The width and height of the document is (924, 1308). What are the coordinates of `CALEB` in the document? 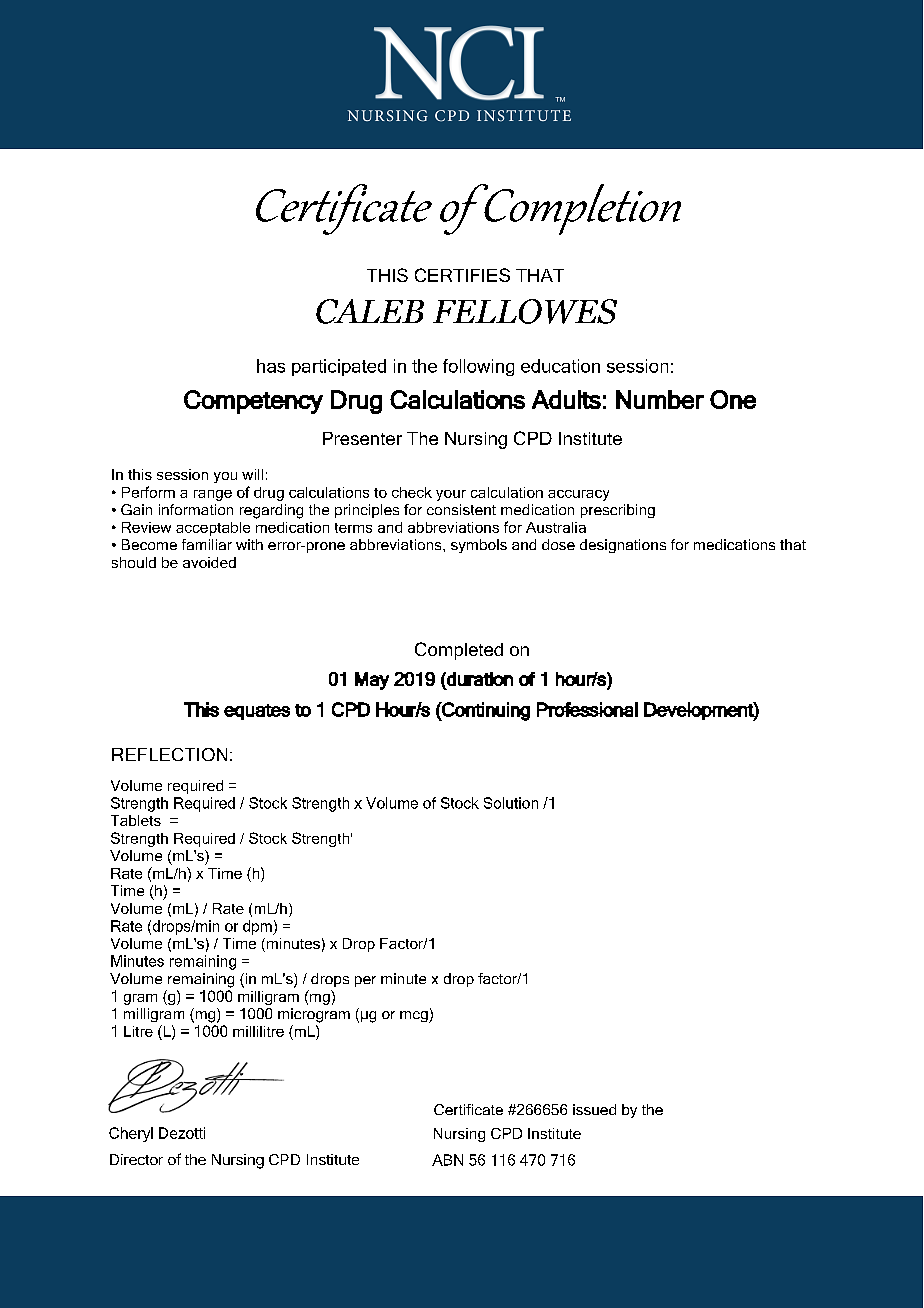 It's located at (370, 311).
